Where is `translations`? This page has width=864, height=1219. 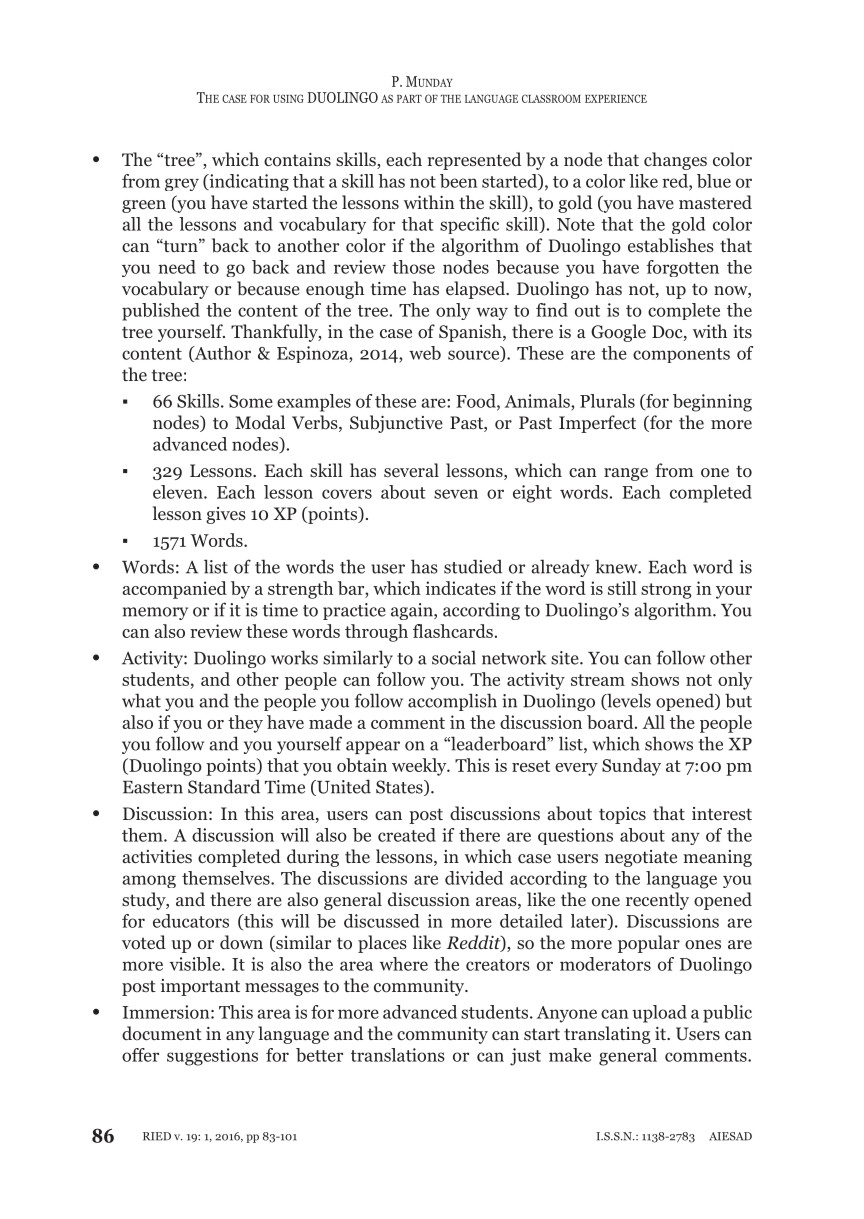 translations is located at coordinates (398, 1055).
